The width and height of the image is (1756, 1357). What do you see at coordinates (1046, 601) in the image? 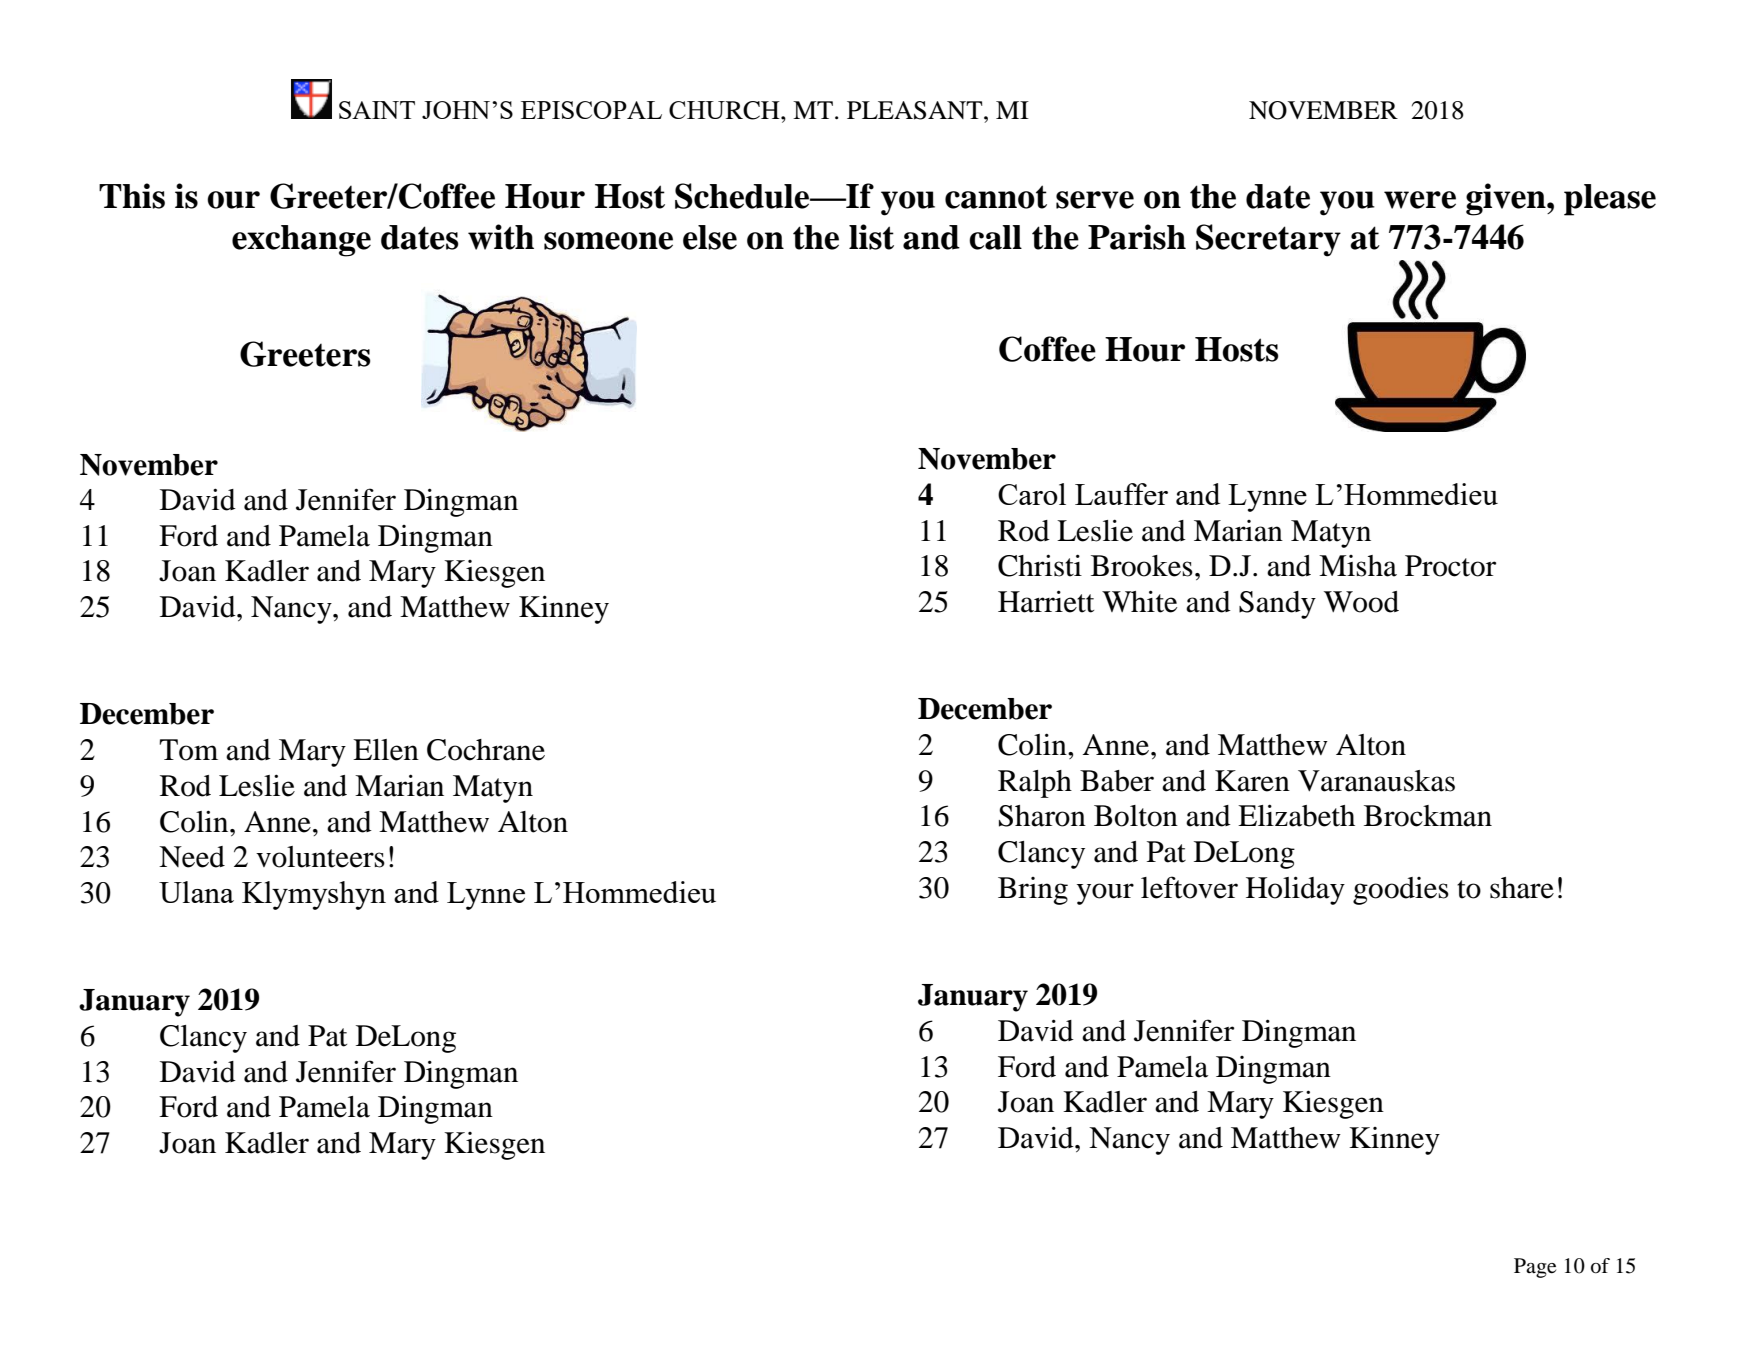
I see `Harriett` at bounding box center [1046, 601].
